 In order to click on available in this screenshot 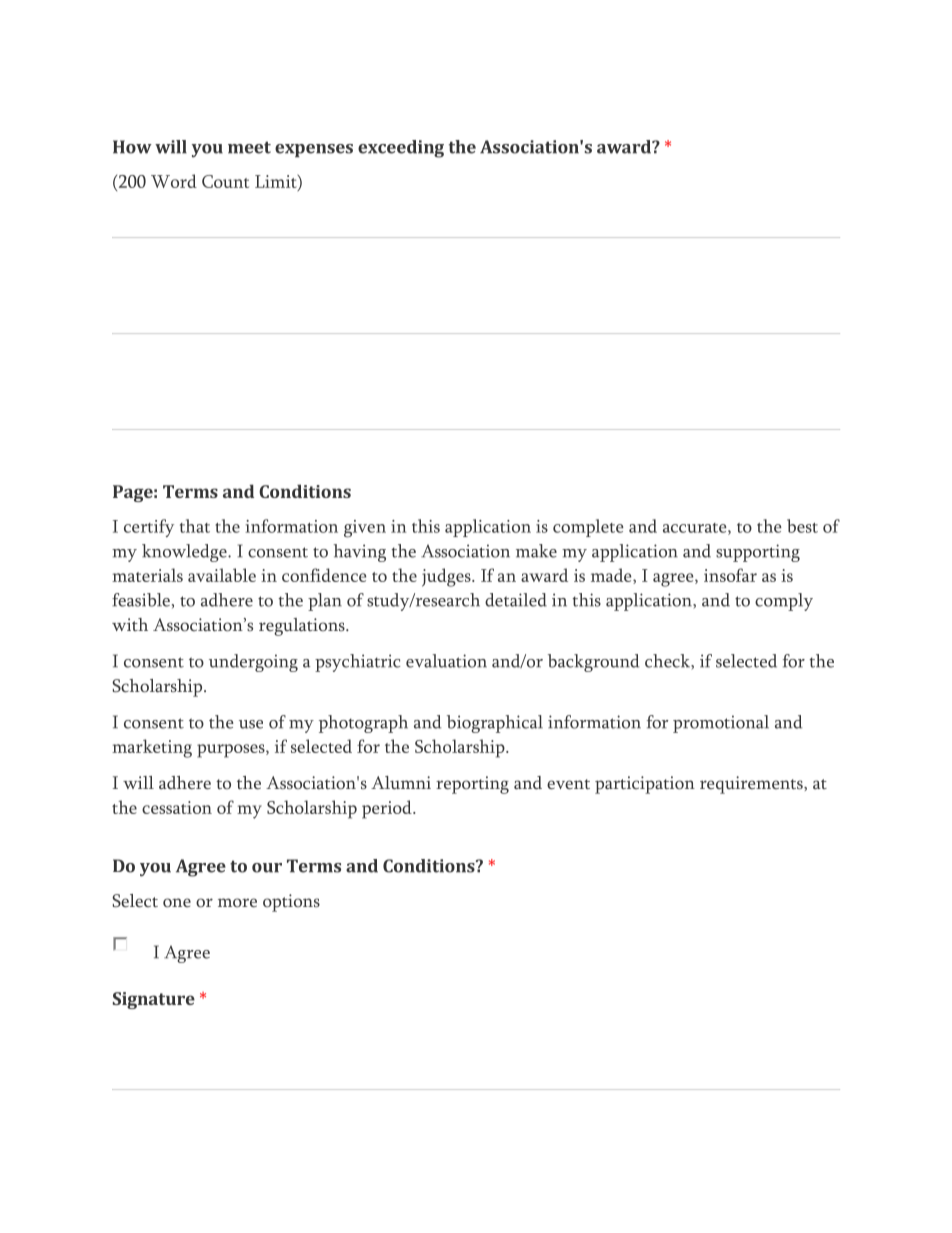, I will do `click(222, 575)`.
